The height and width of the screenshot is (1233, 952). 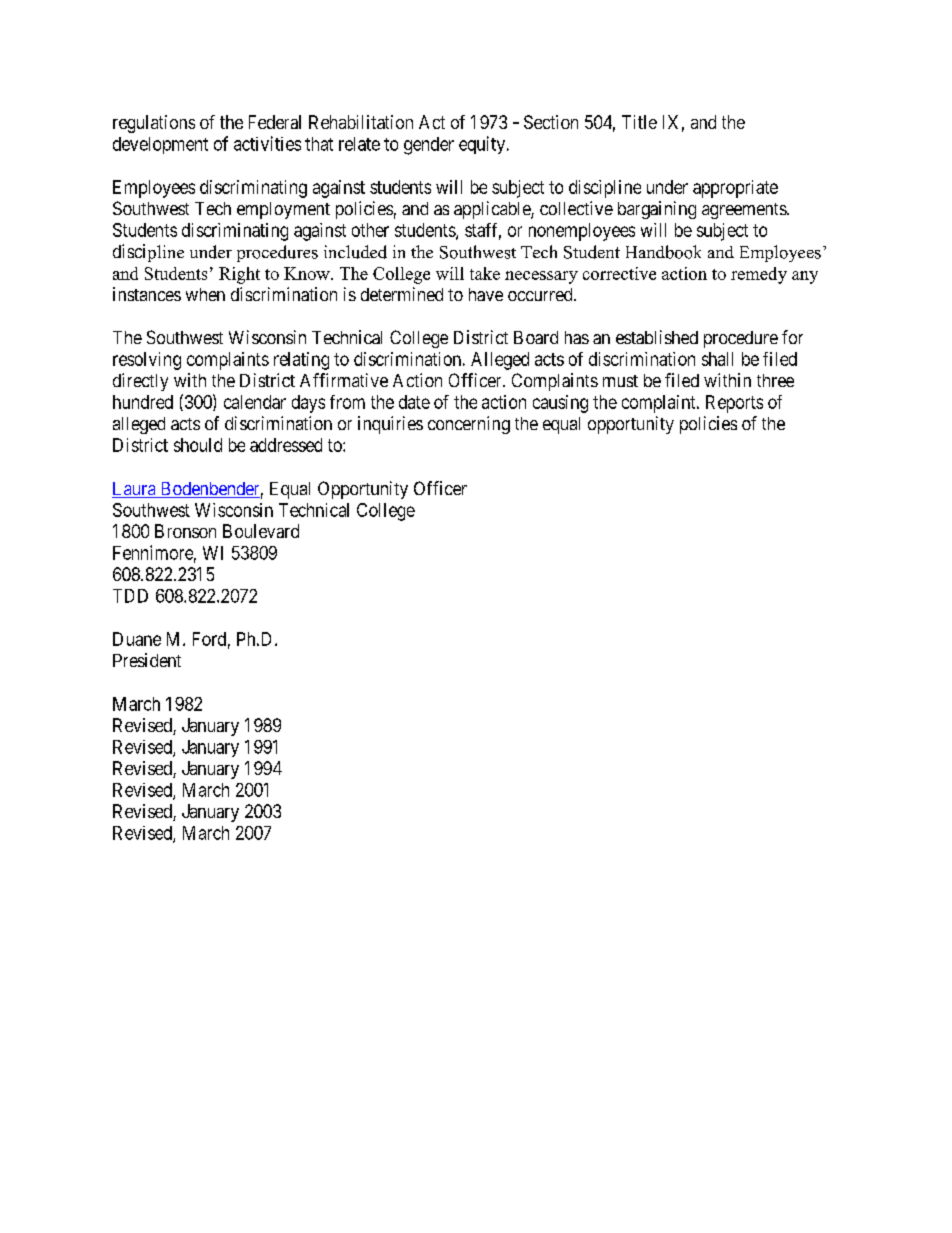 I want to click on shall, so click(x=717, y=359).
